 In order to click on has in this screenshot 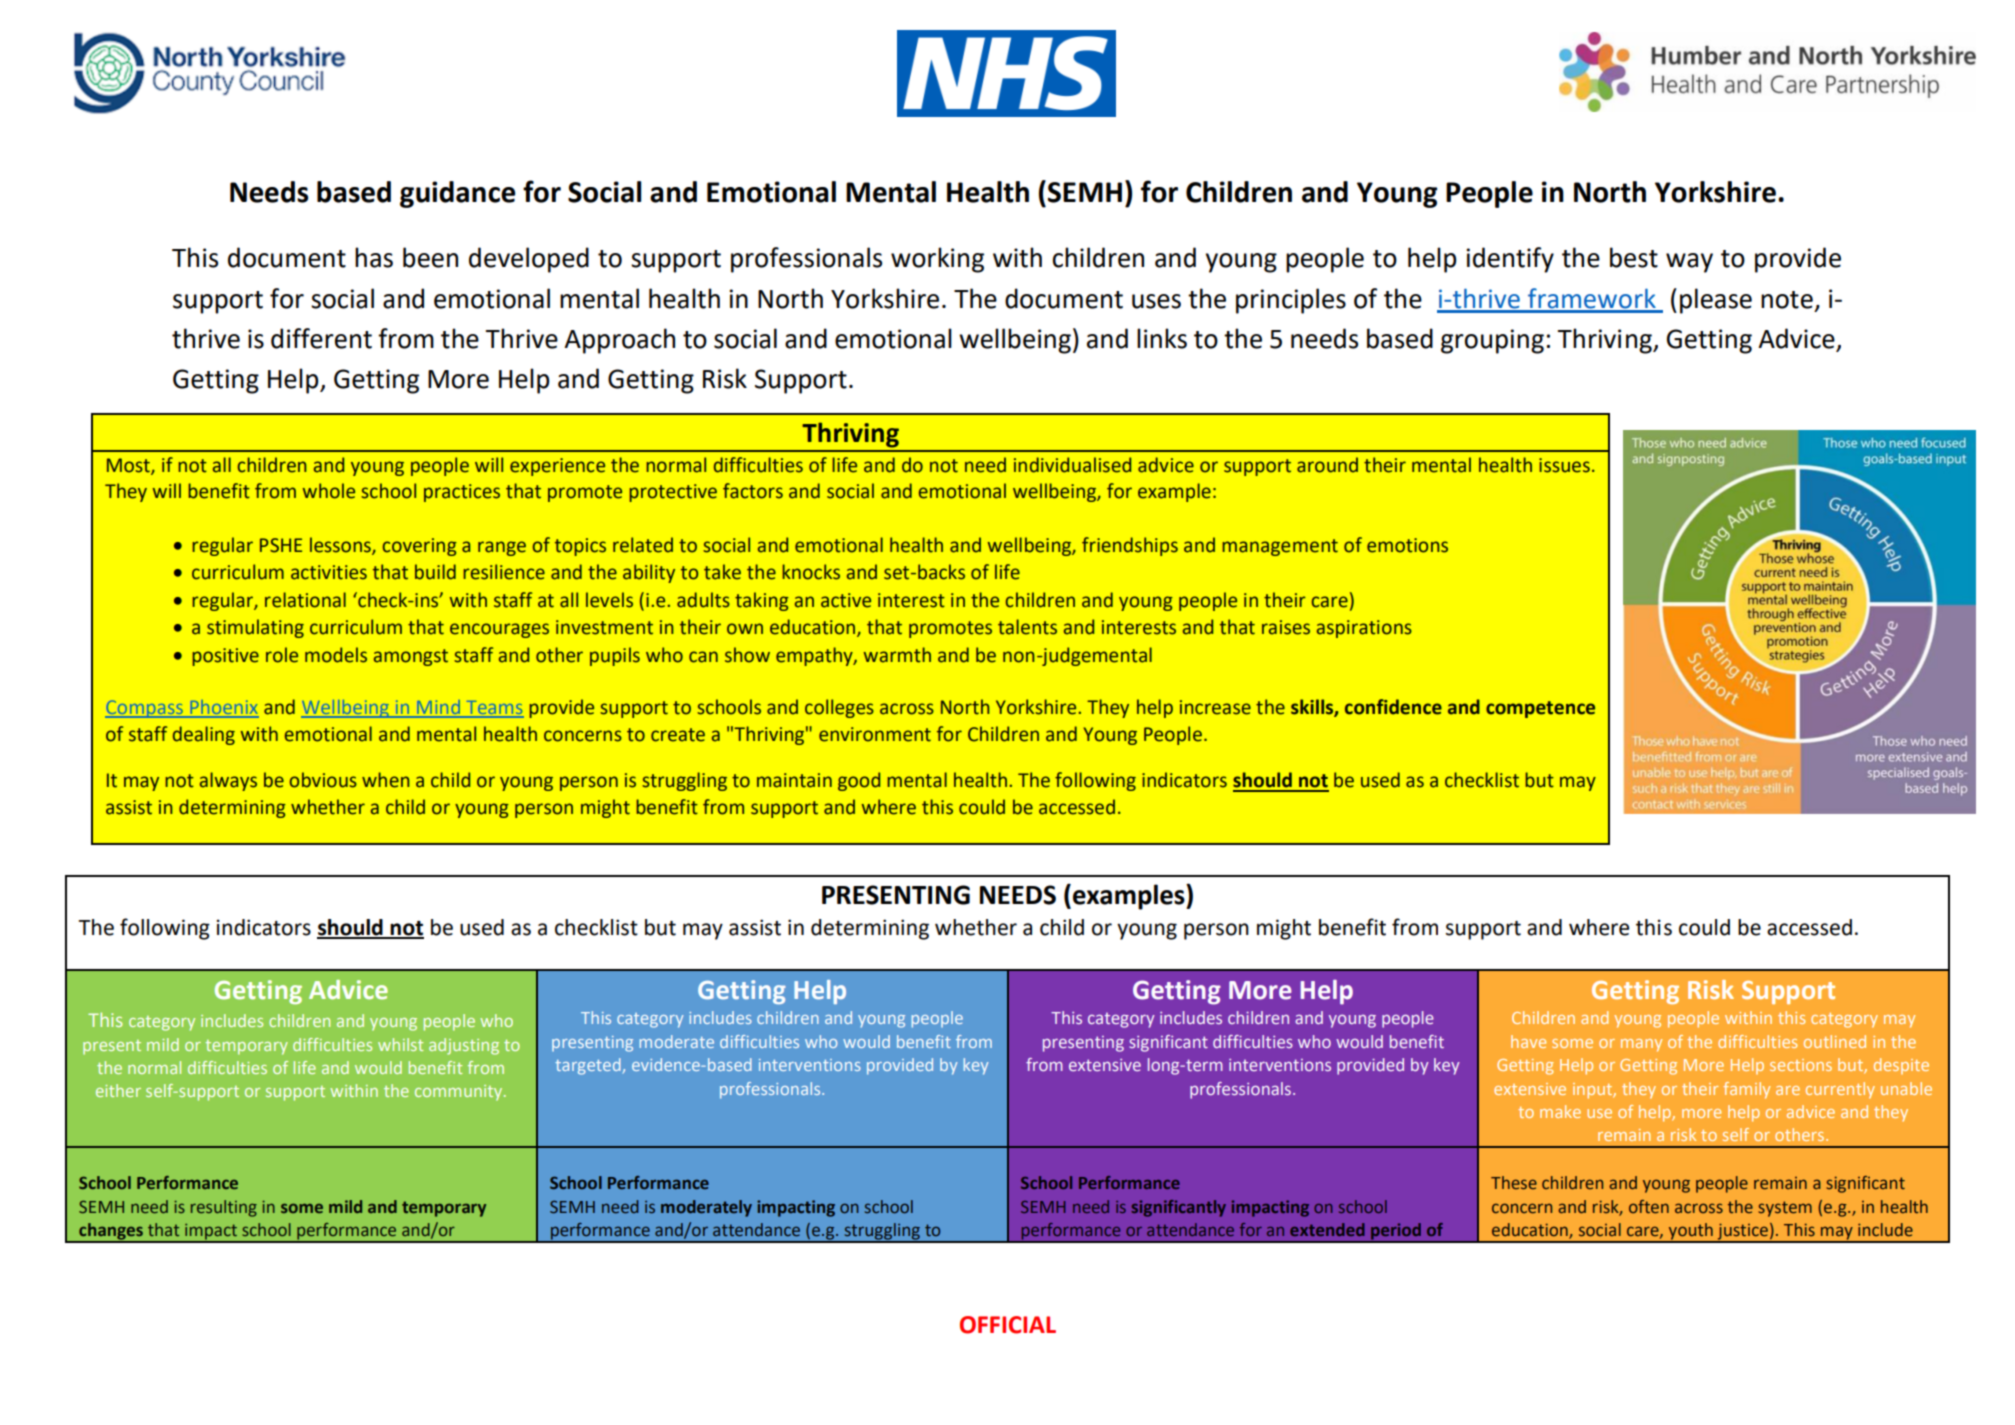, I will do `click(374, 257)`.
